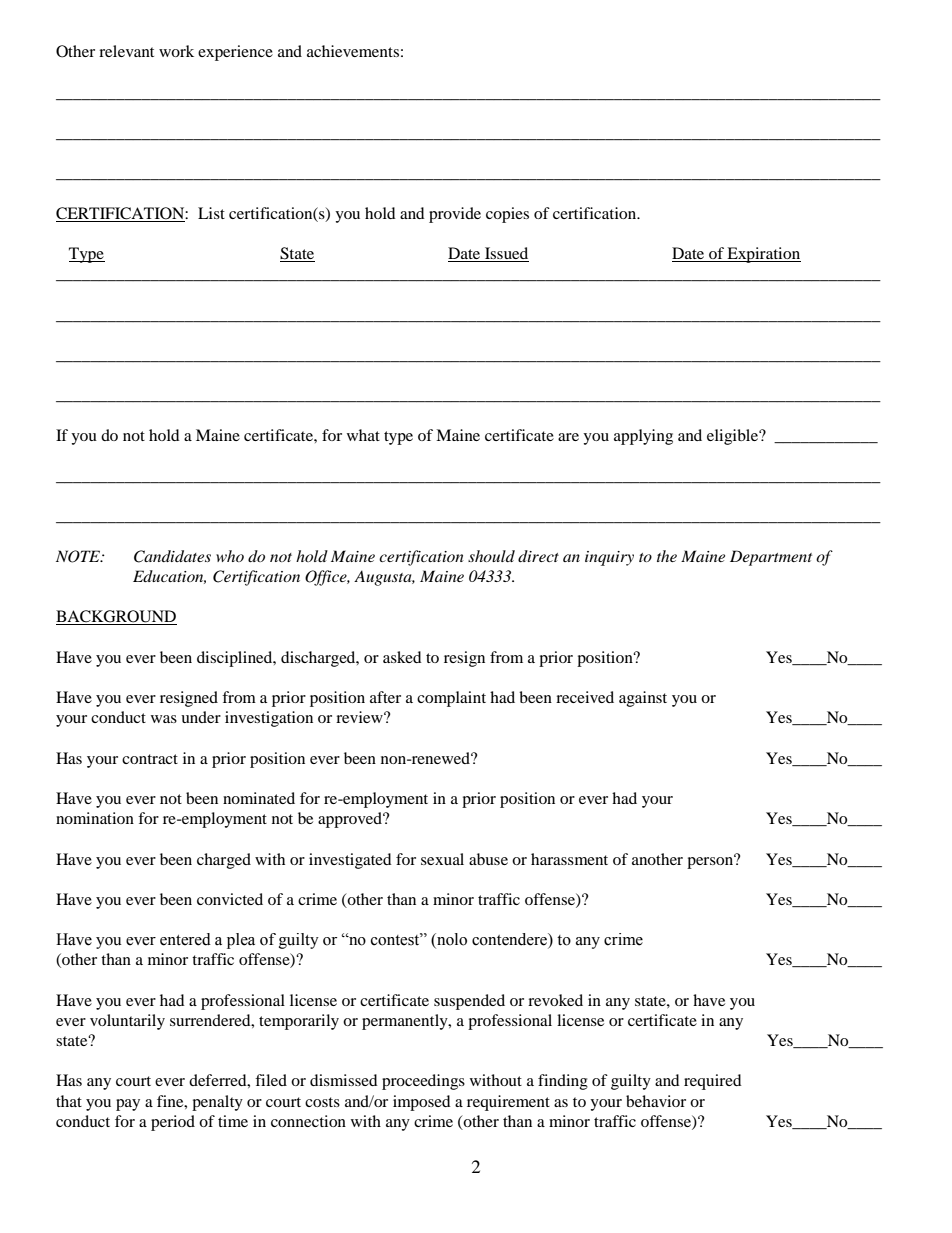 This screenshot has height=1233, width=952. What do you see at coordinates (176, 51) in the screenshot?
I see `work` at bounding box center [176, 51].
